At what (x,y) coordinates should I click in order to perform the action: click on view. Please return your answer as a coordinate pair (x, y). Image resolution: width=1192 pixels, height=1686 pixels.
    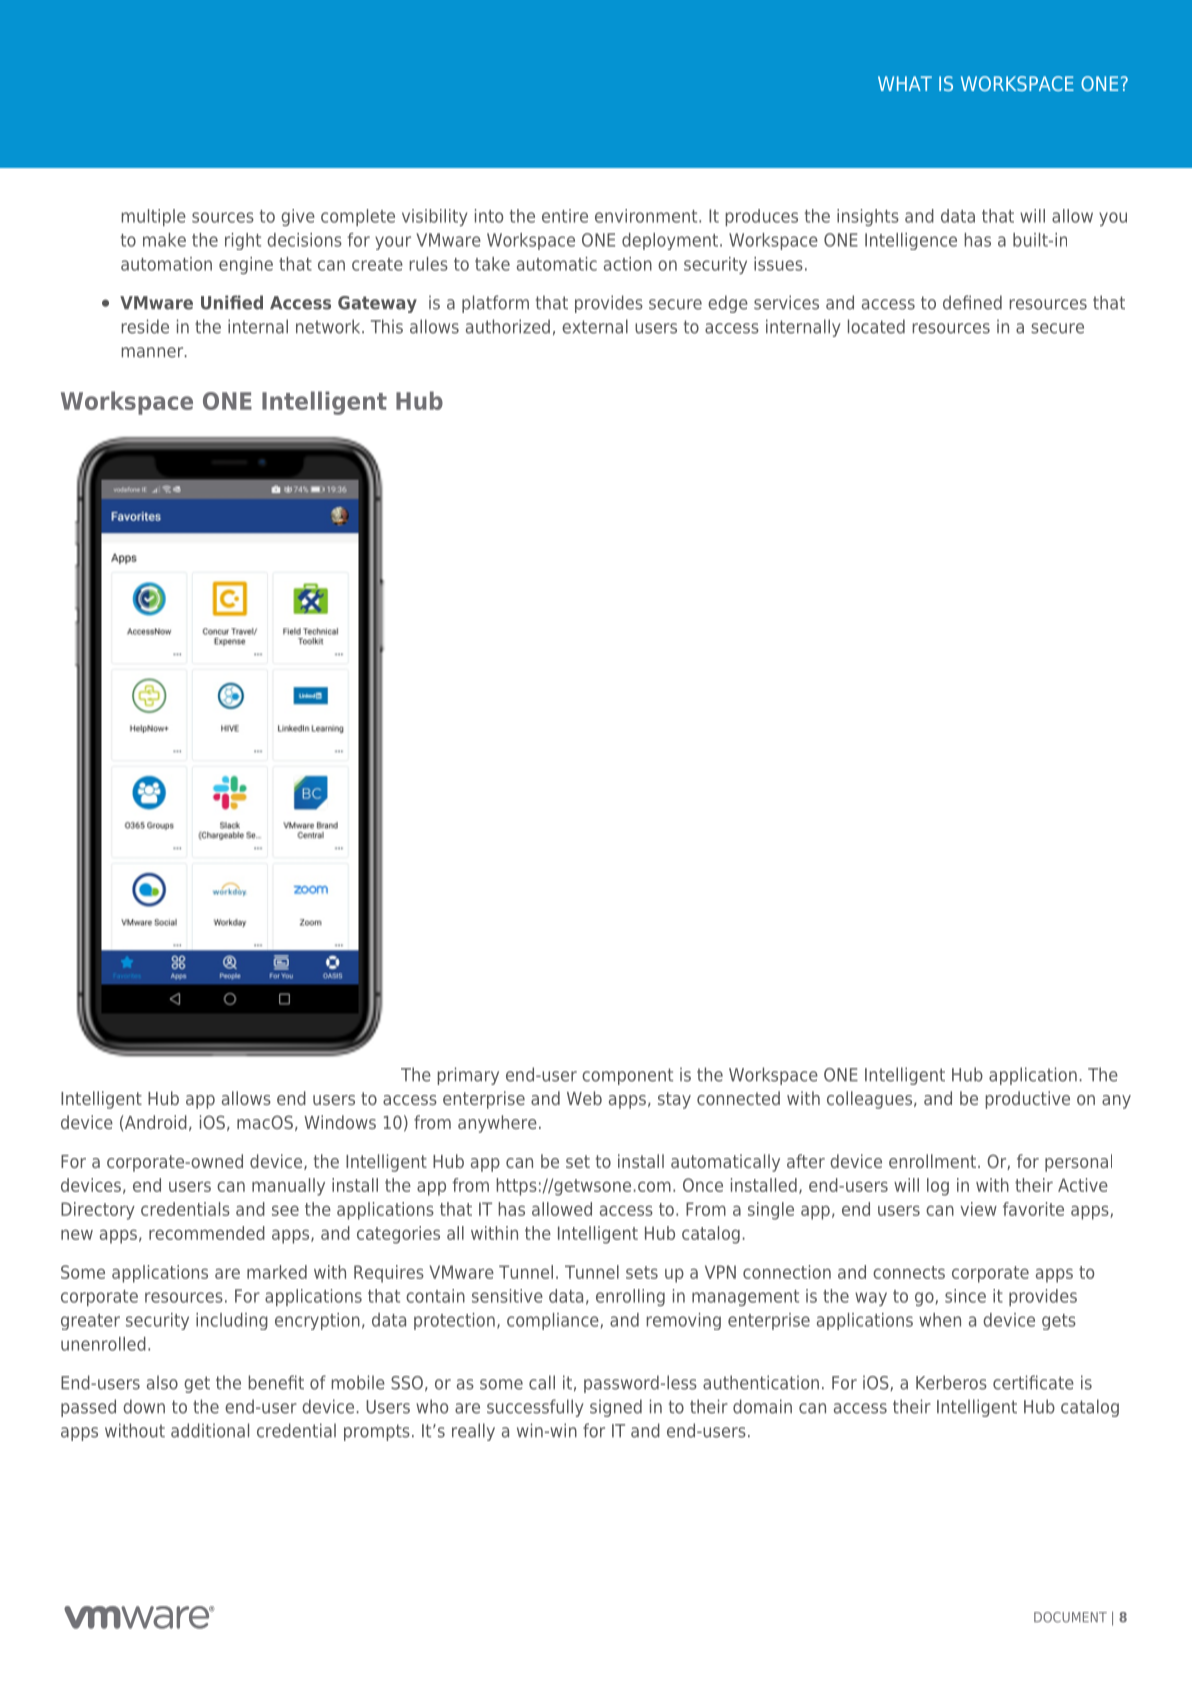
    Looking at the image, I should click on (978, 1209).
